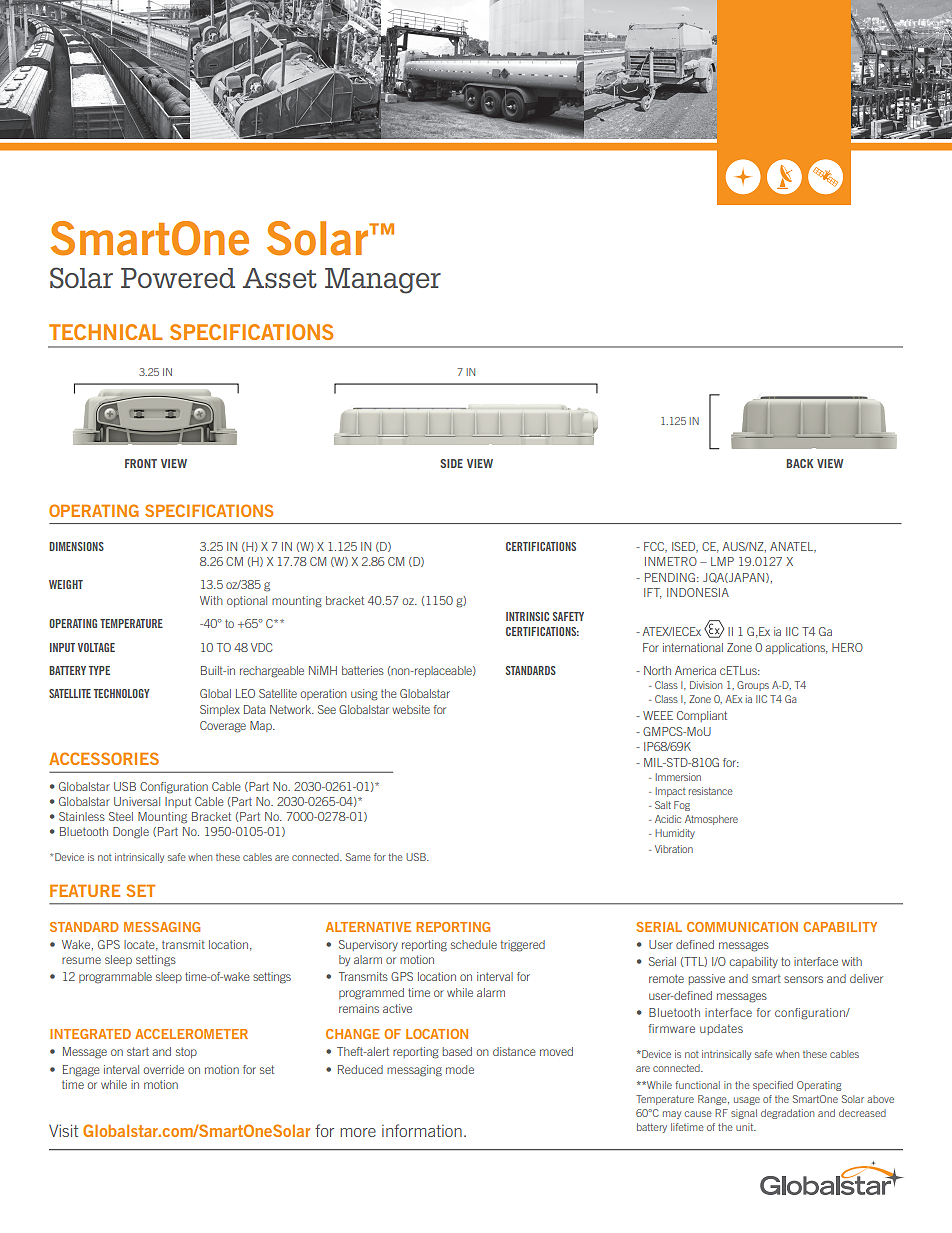  Describe the element at coordinates (800, 463) in the image. I see `BACK` at that location.
